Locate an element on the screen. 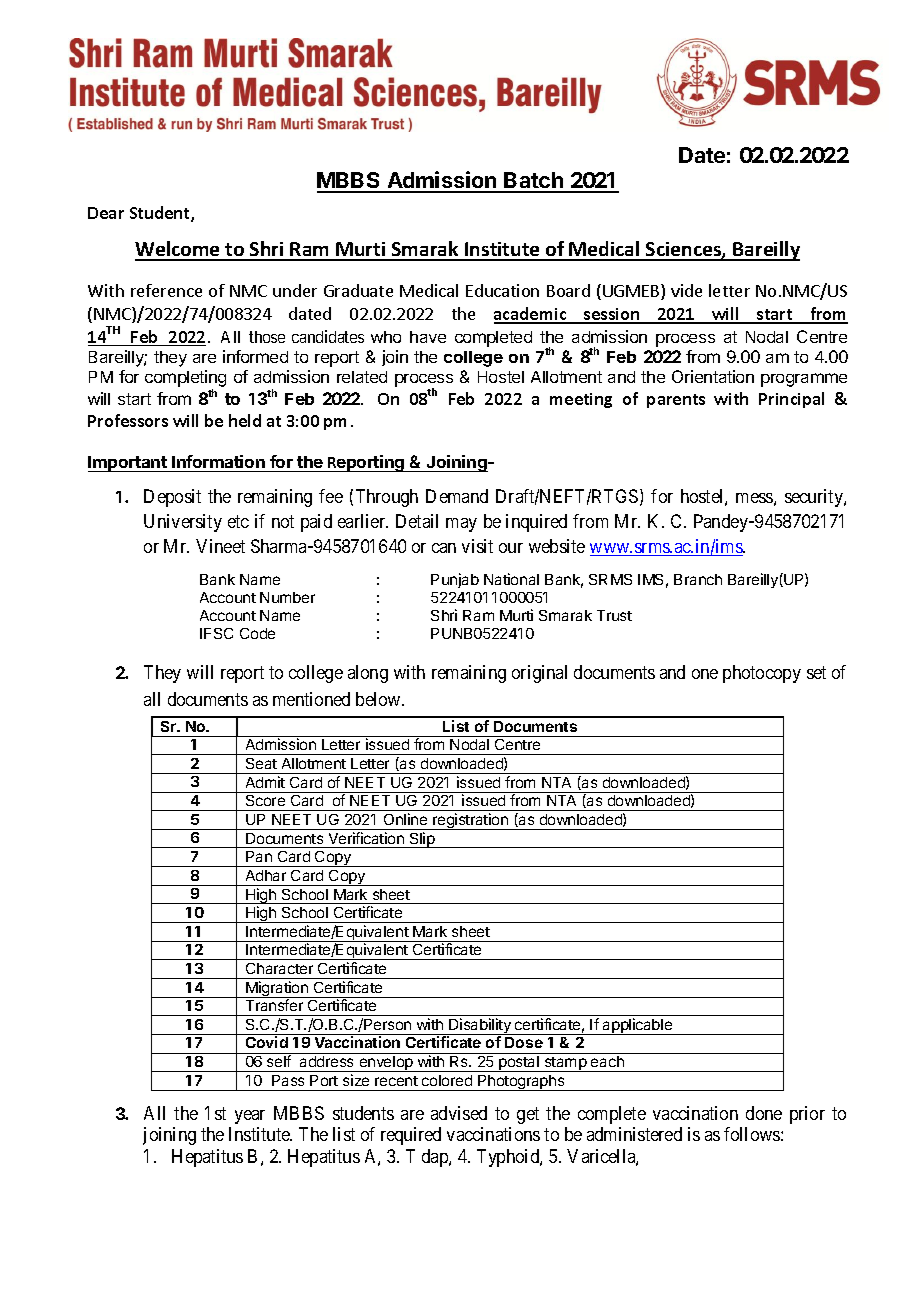  applicable is located at coordinates (638, 1026).
